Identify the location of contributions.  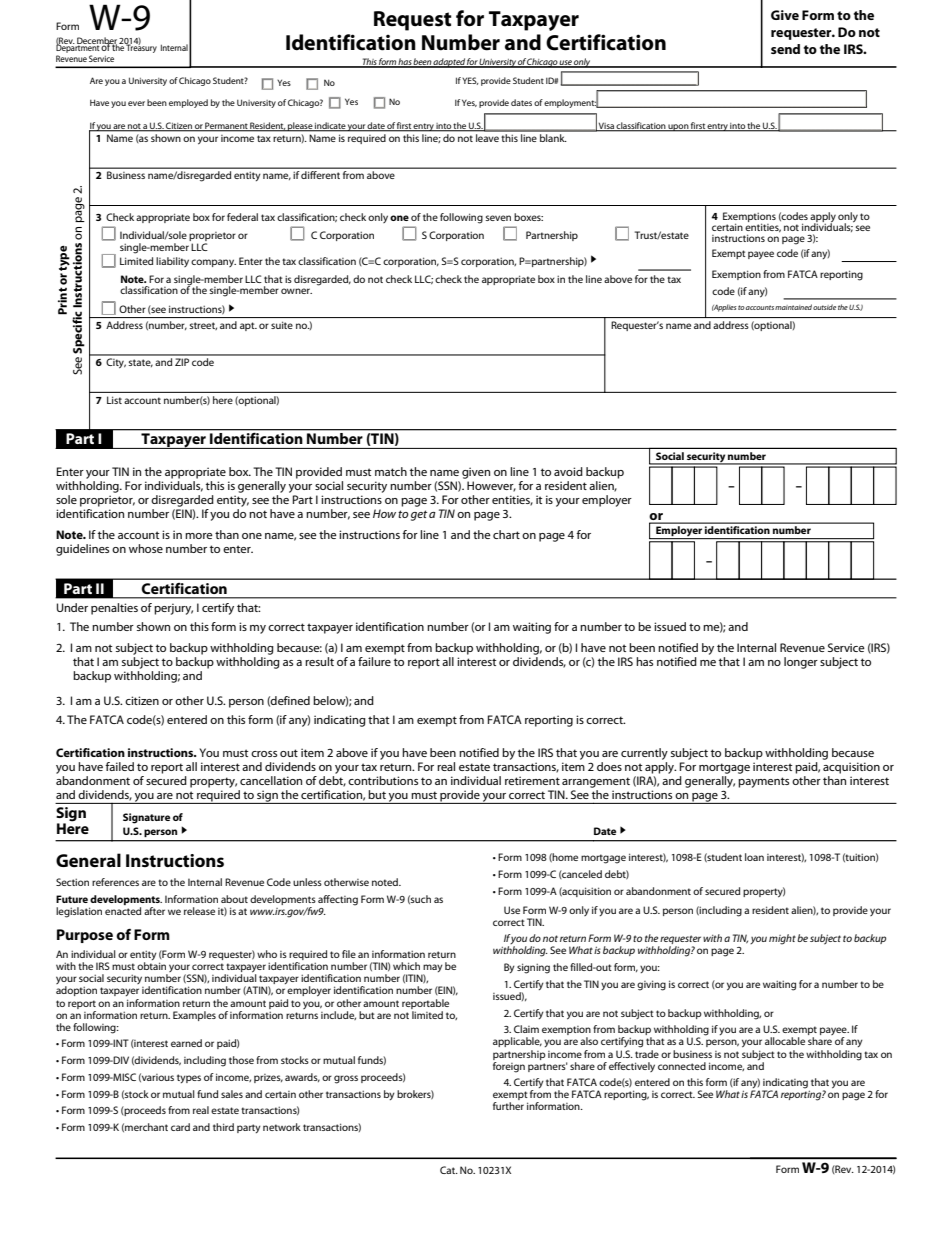
(383, 780).
